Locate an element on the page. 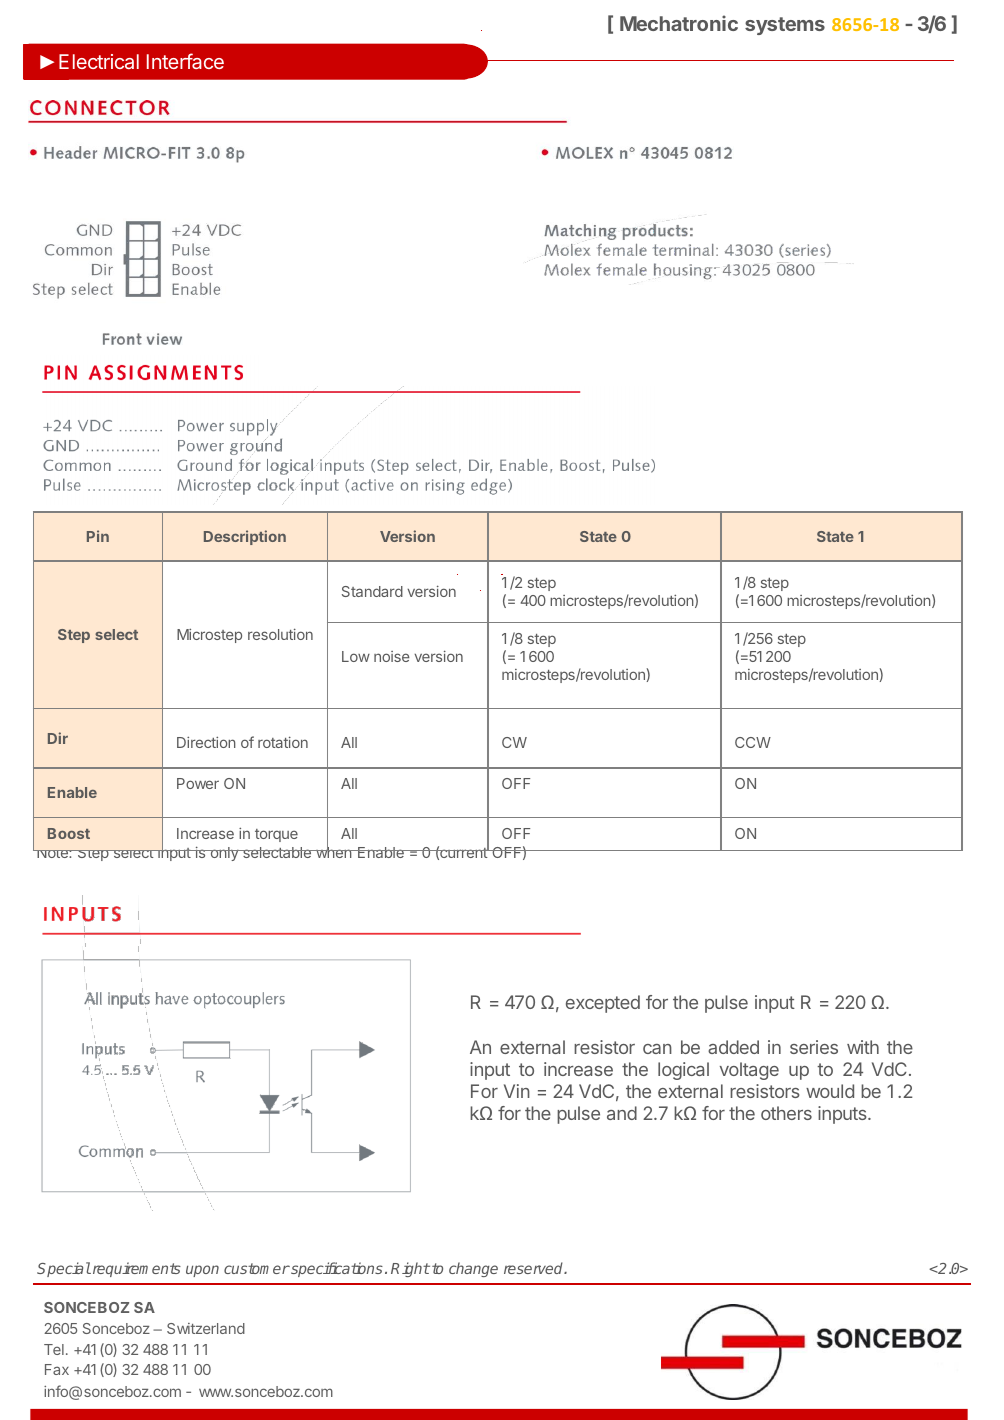 The height and width of the document is (1420, 1004). Direction is located at coordinates (206, 742).
